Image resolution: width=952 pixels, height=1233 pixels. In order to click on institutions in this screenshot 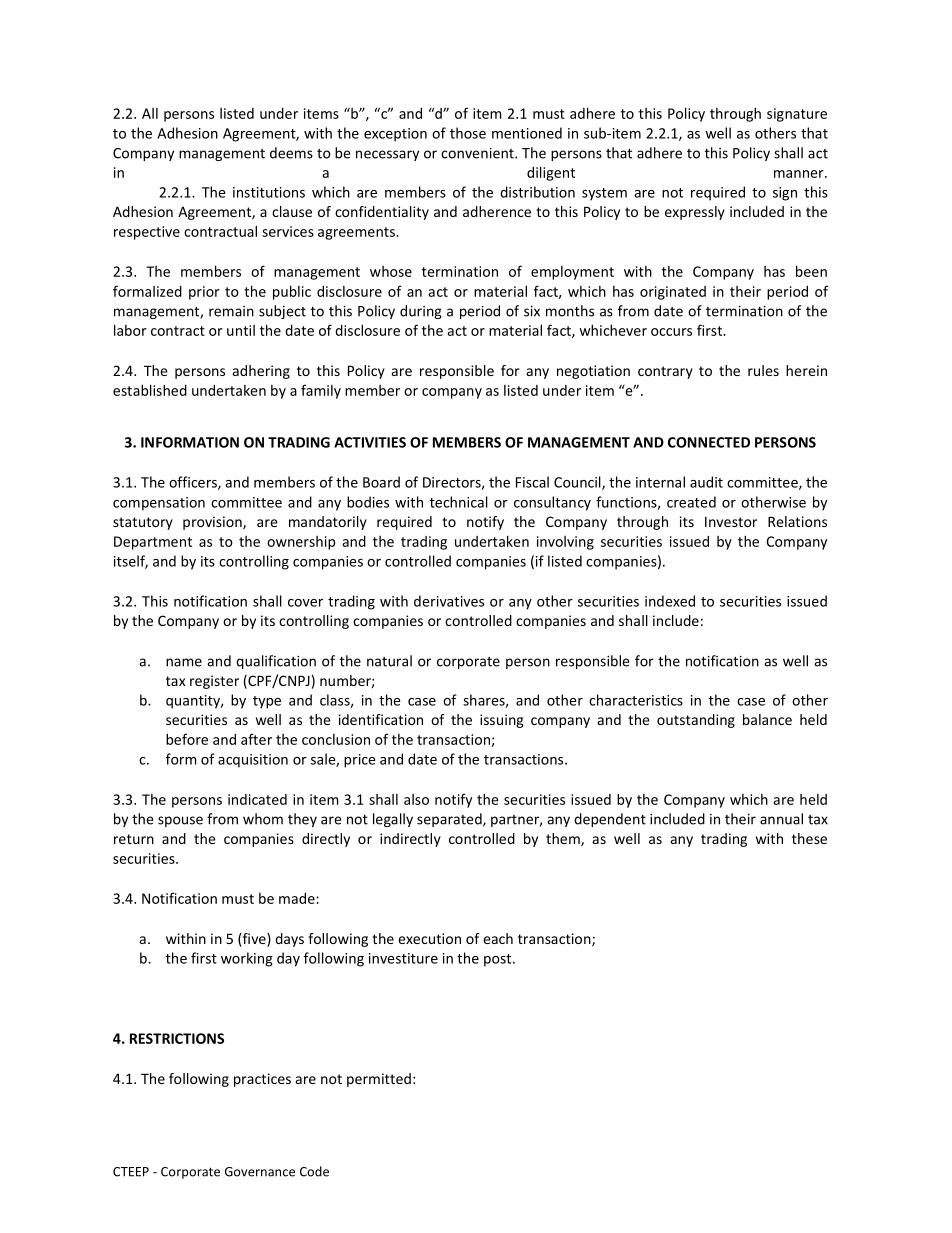, I will do `click(269, 192)`.
